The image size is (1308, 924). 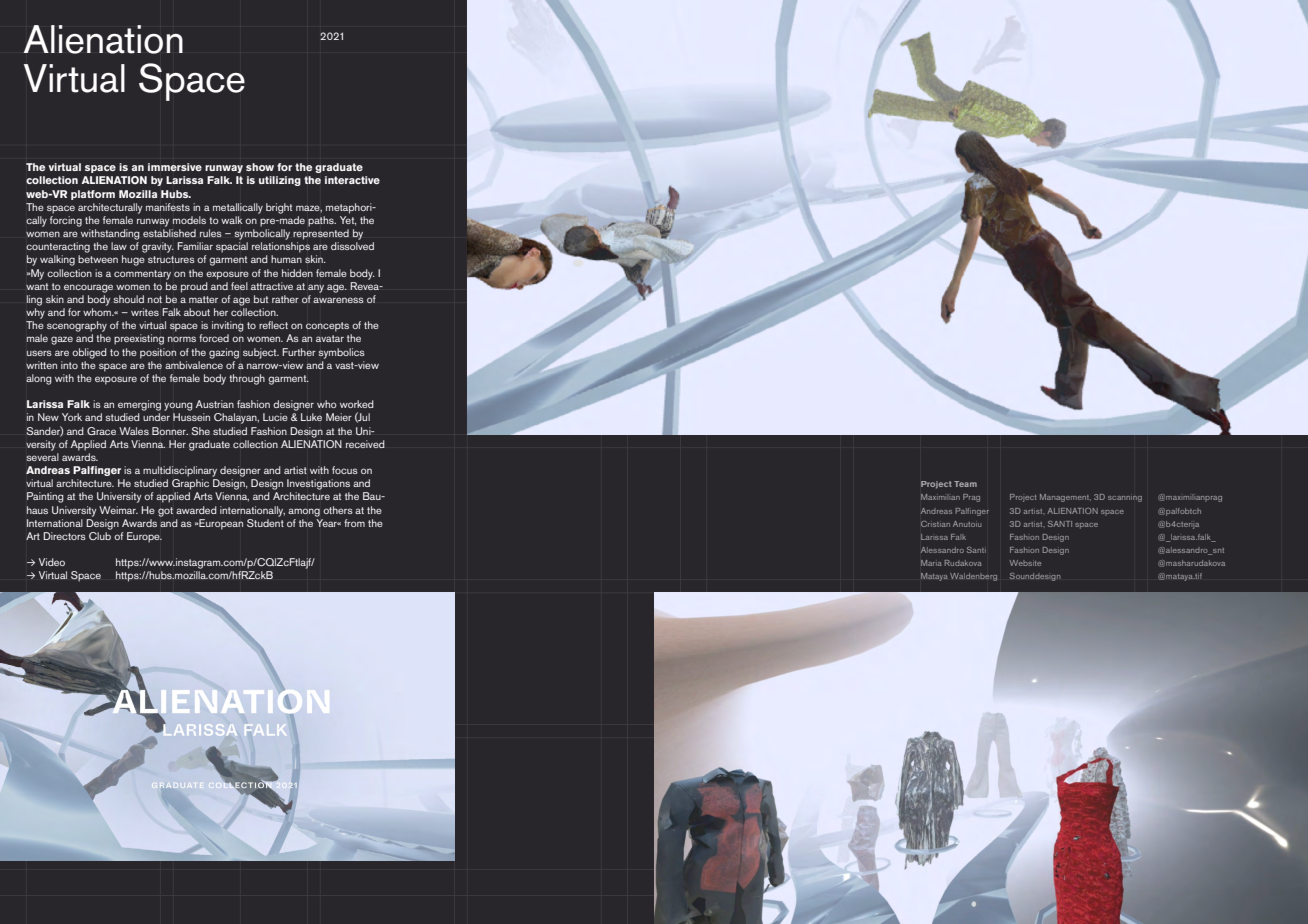 I want to click on immersive, so click(x=175, y=167).
